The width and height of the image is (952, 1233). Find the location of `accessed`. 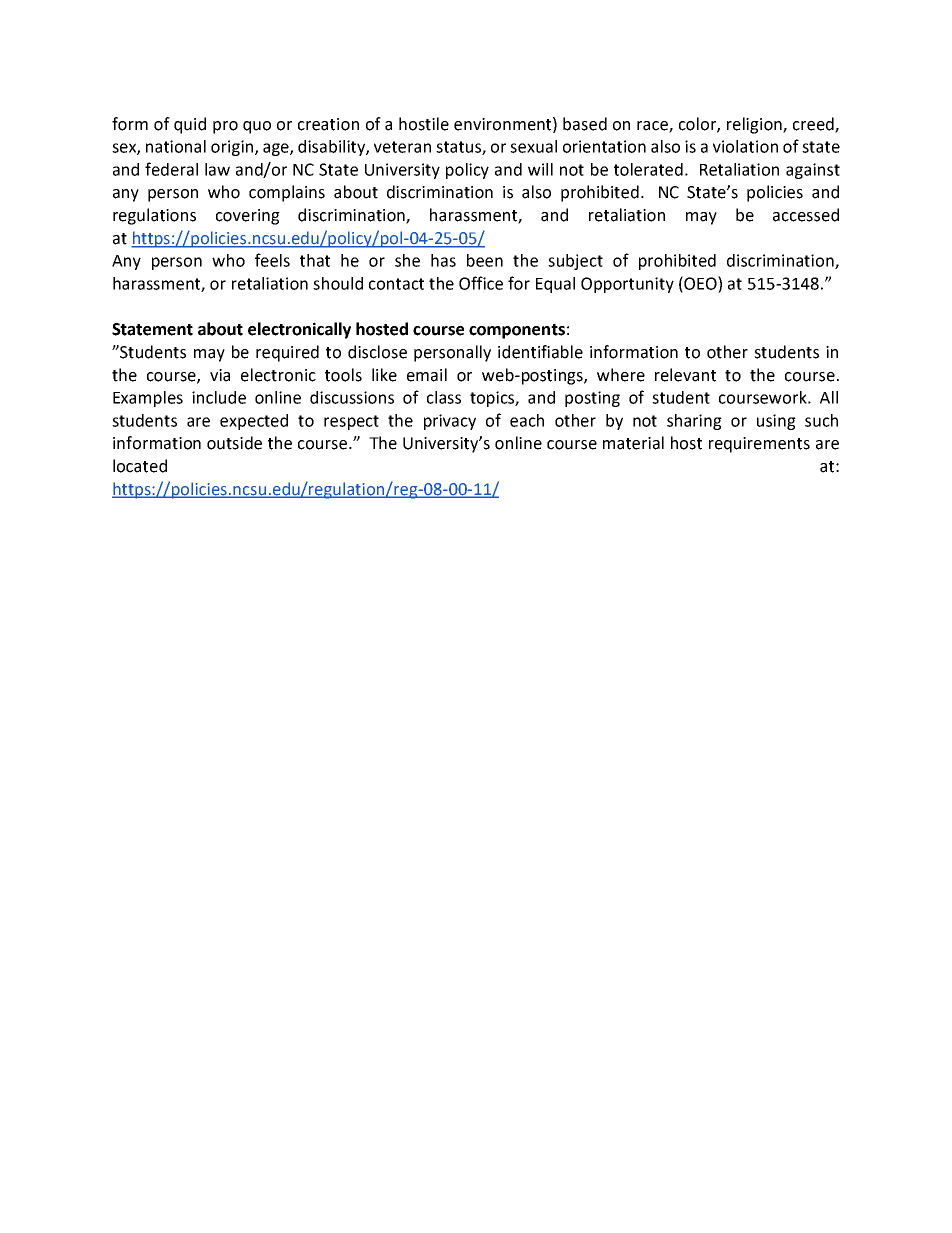

accessed is located at coordinates (806, 215).
